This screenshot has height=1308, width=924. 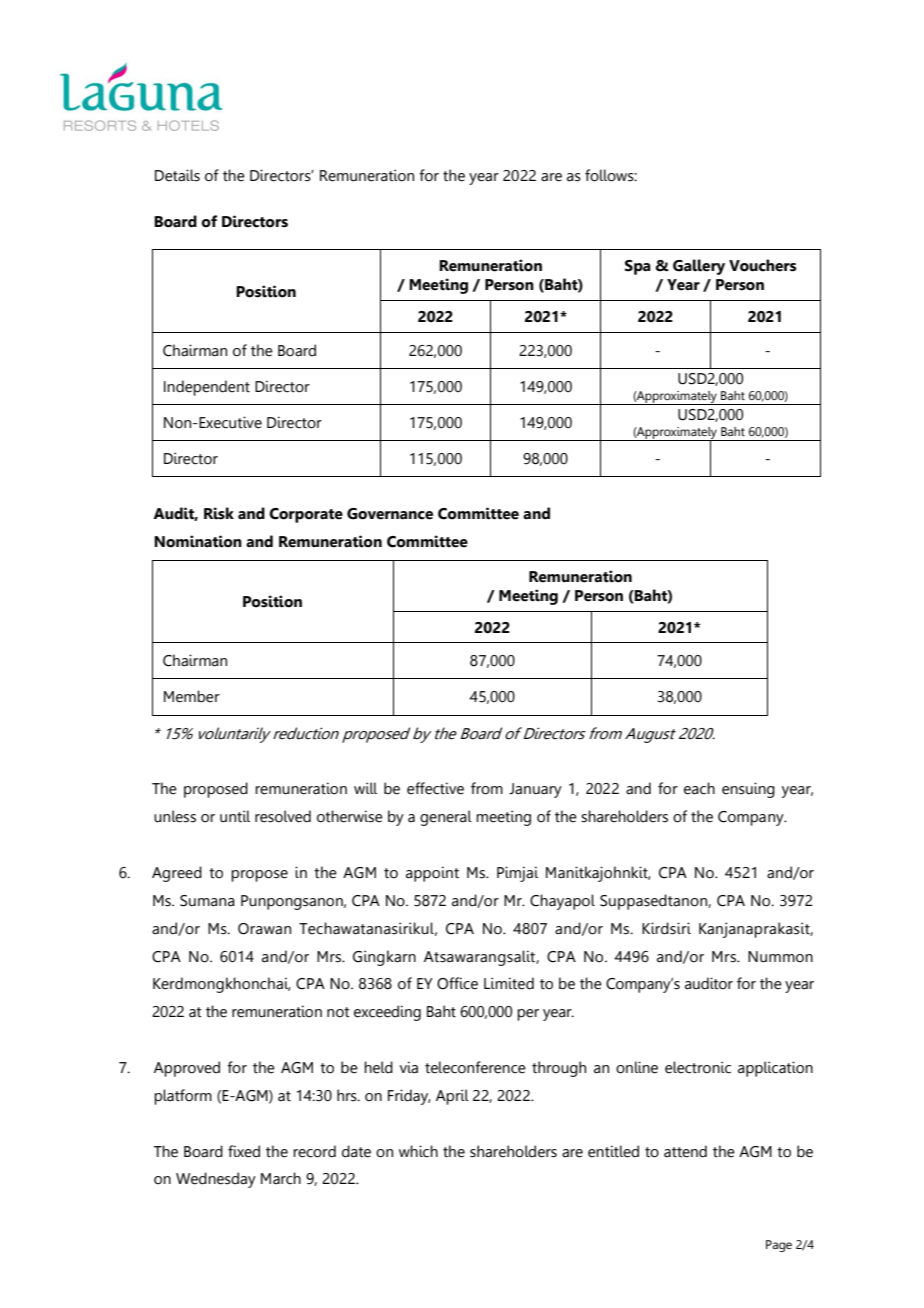 I want to click on appoint, so click(x=432, y=874).
